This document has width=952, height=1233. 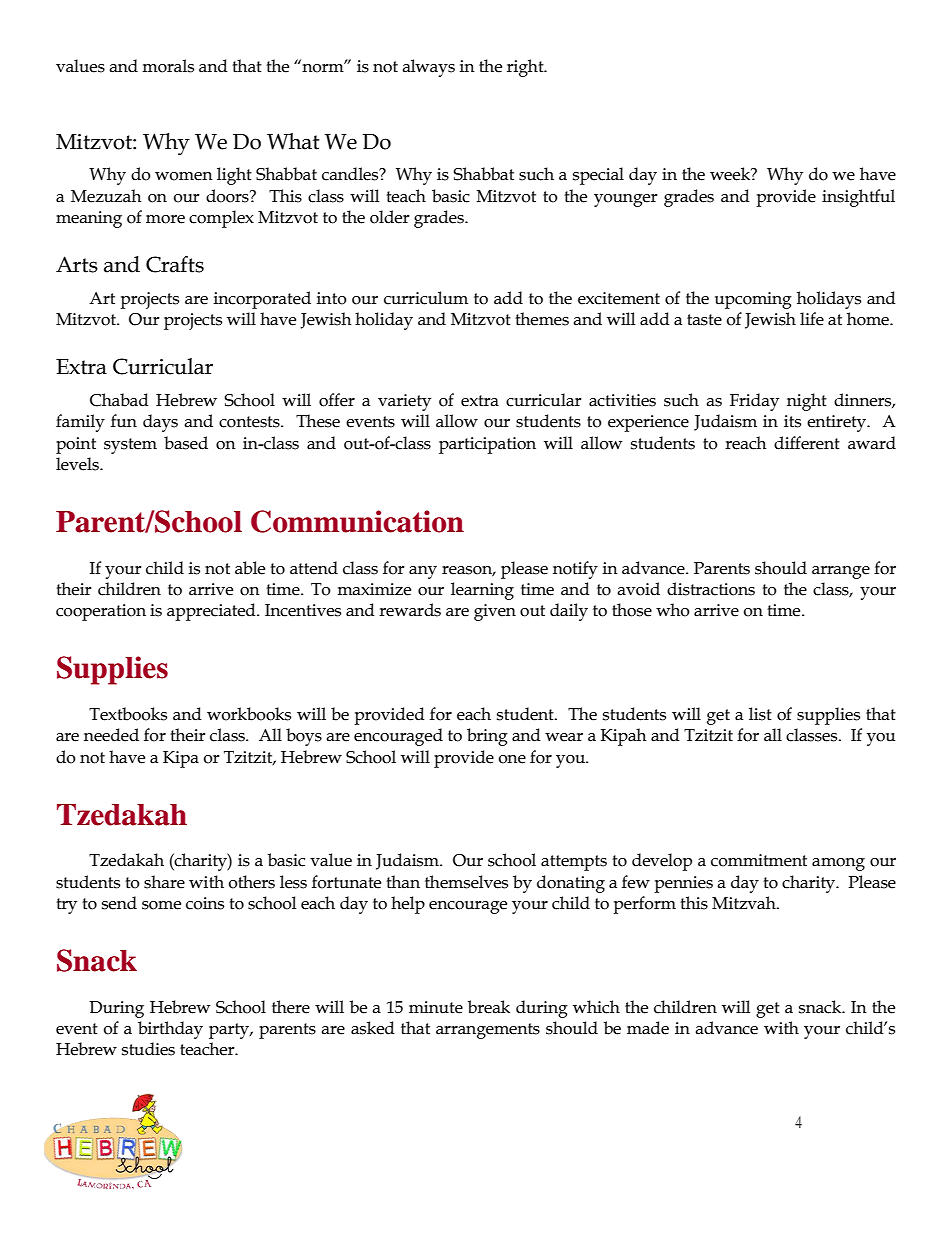 What do you see at coordinates (119, 400) in the document?
I see `Chabad` at bounding box center [119, 400].
